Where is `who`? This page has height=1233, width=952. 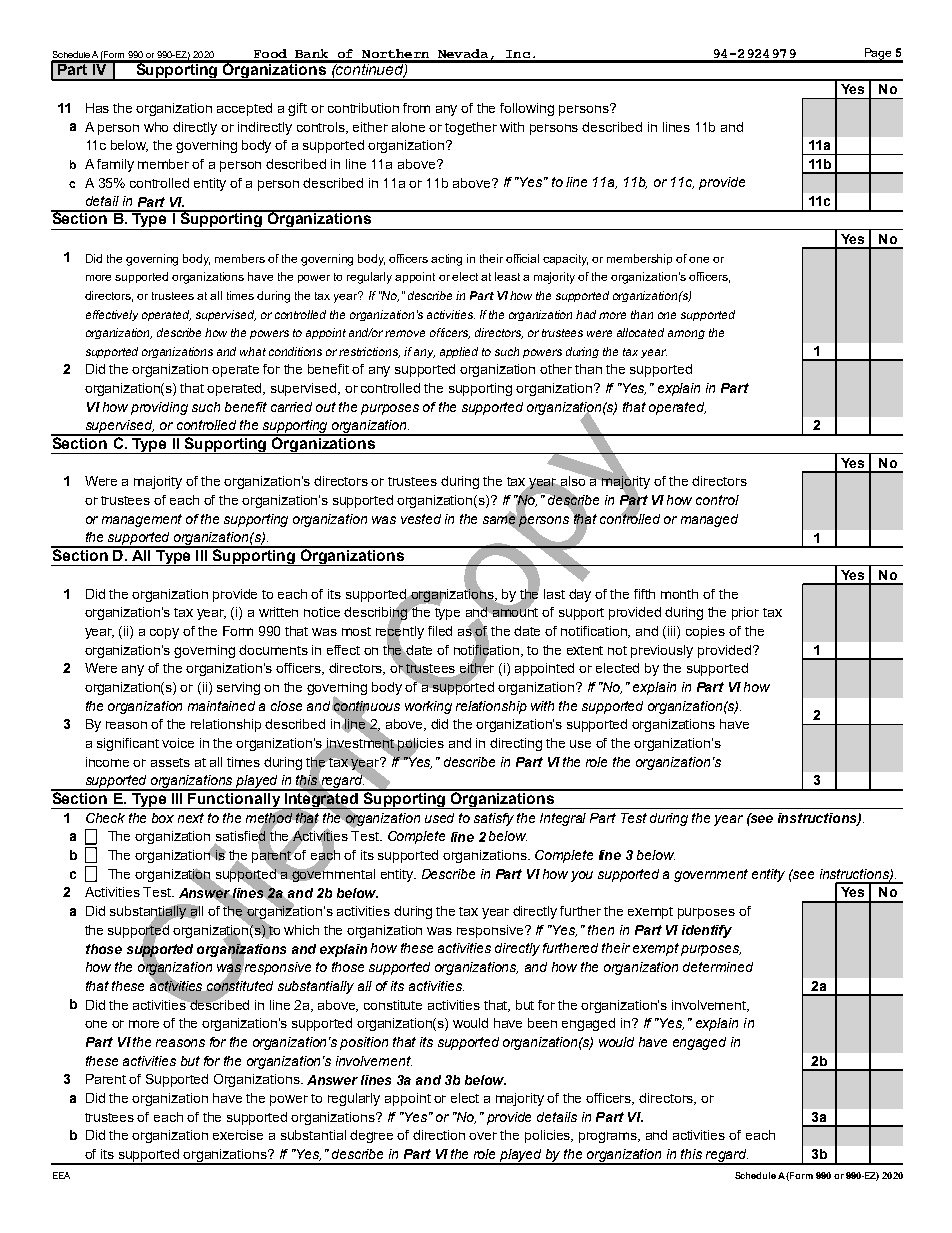 who is located at coordinates (156, 127).
